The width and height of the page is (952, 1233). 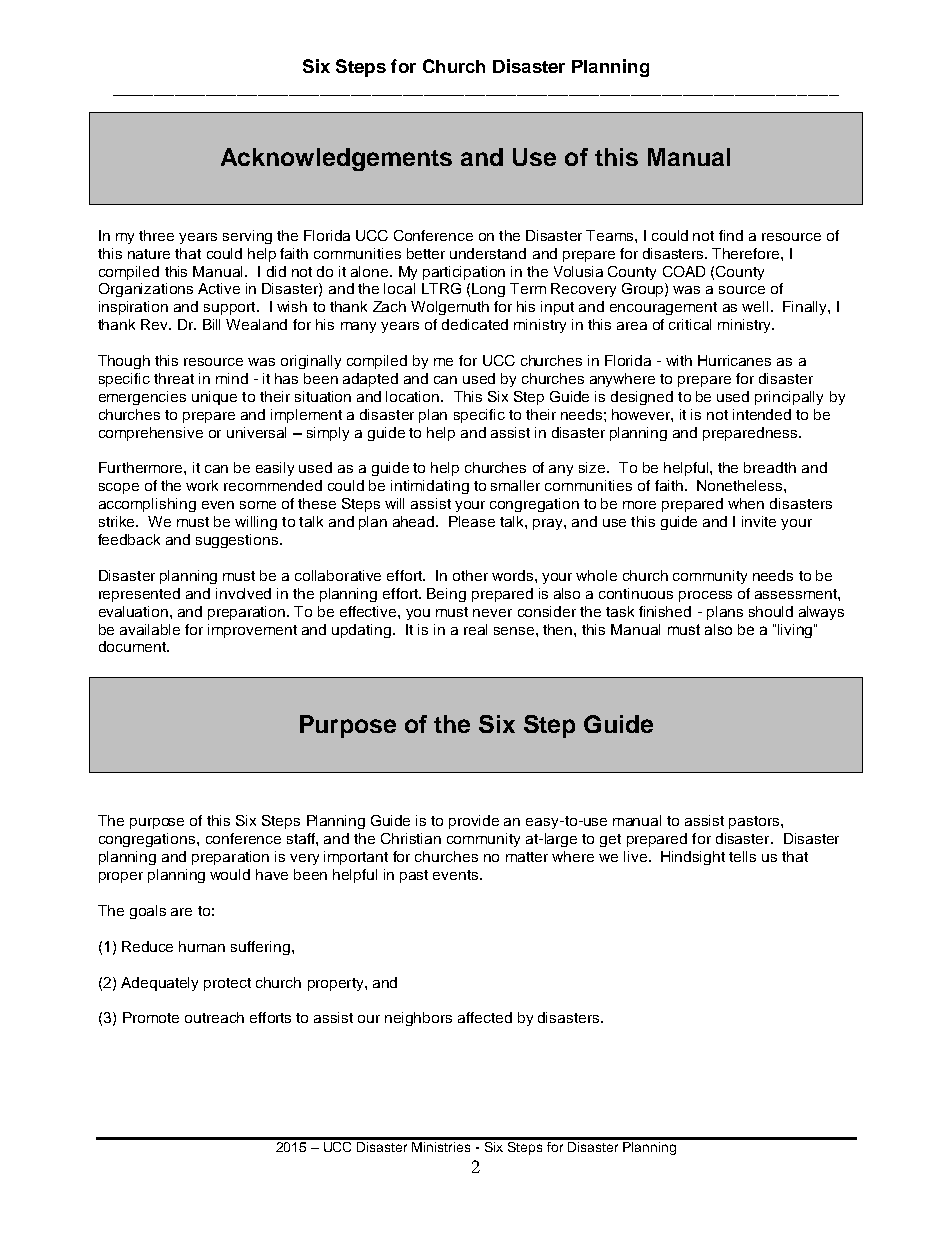 I want to click on find, so click(x=731, y=235).
